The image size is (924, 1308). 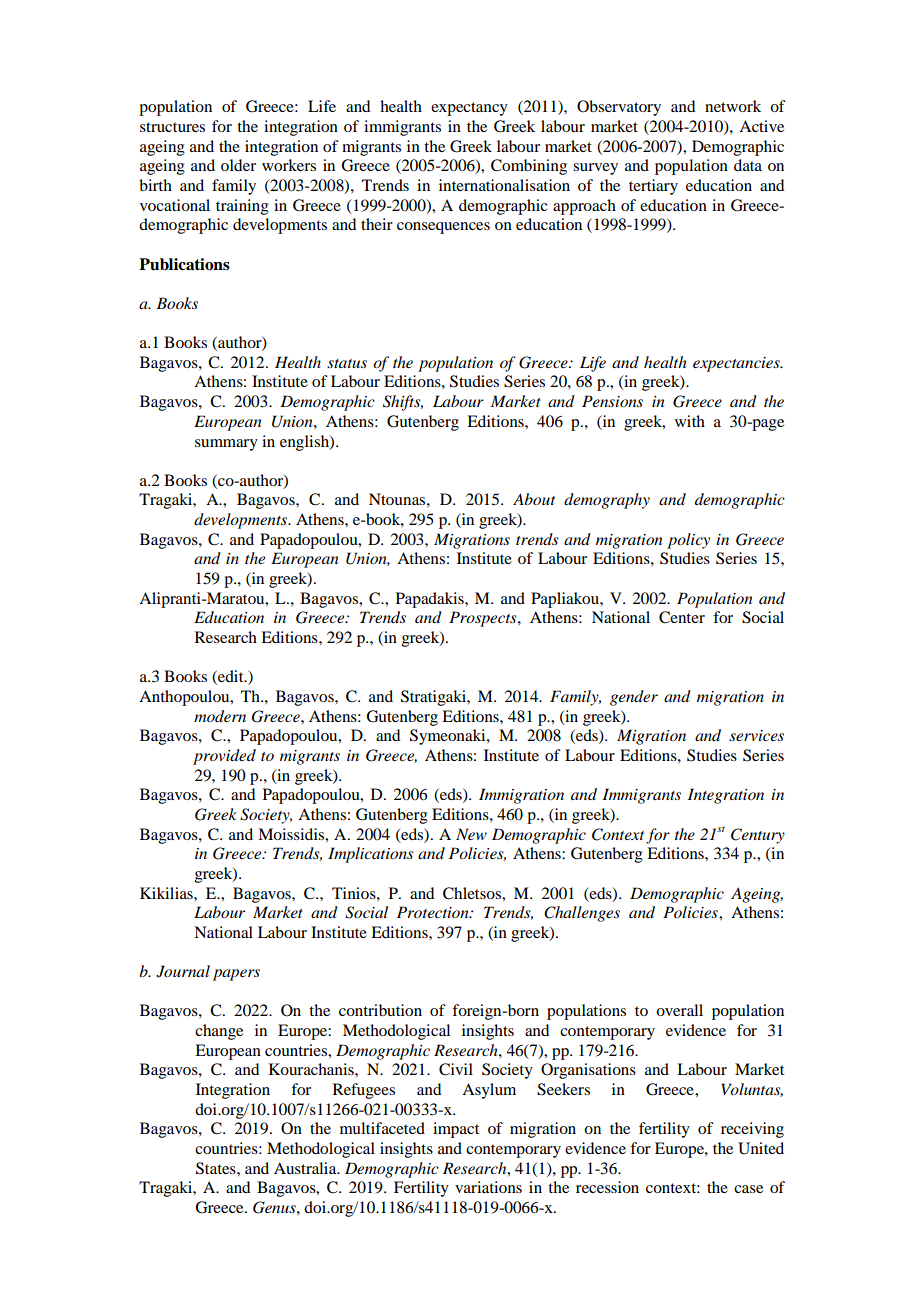 I want to click on Century, so click(x=758, y=836).
